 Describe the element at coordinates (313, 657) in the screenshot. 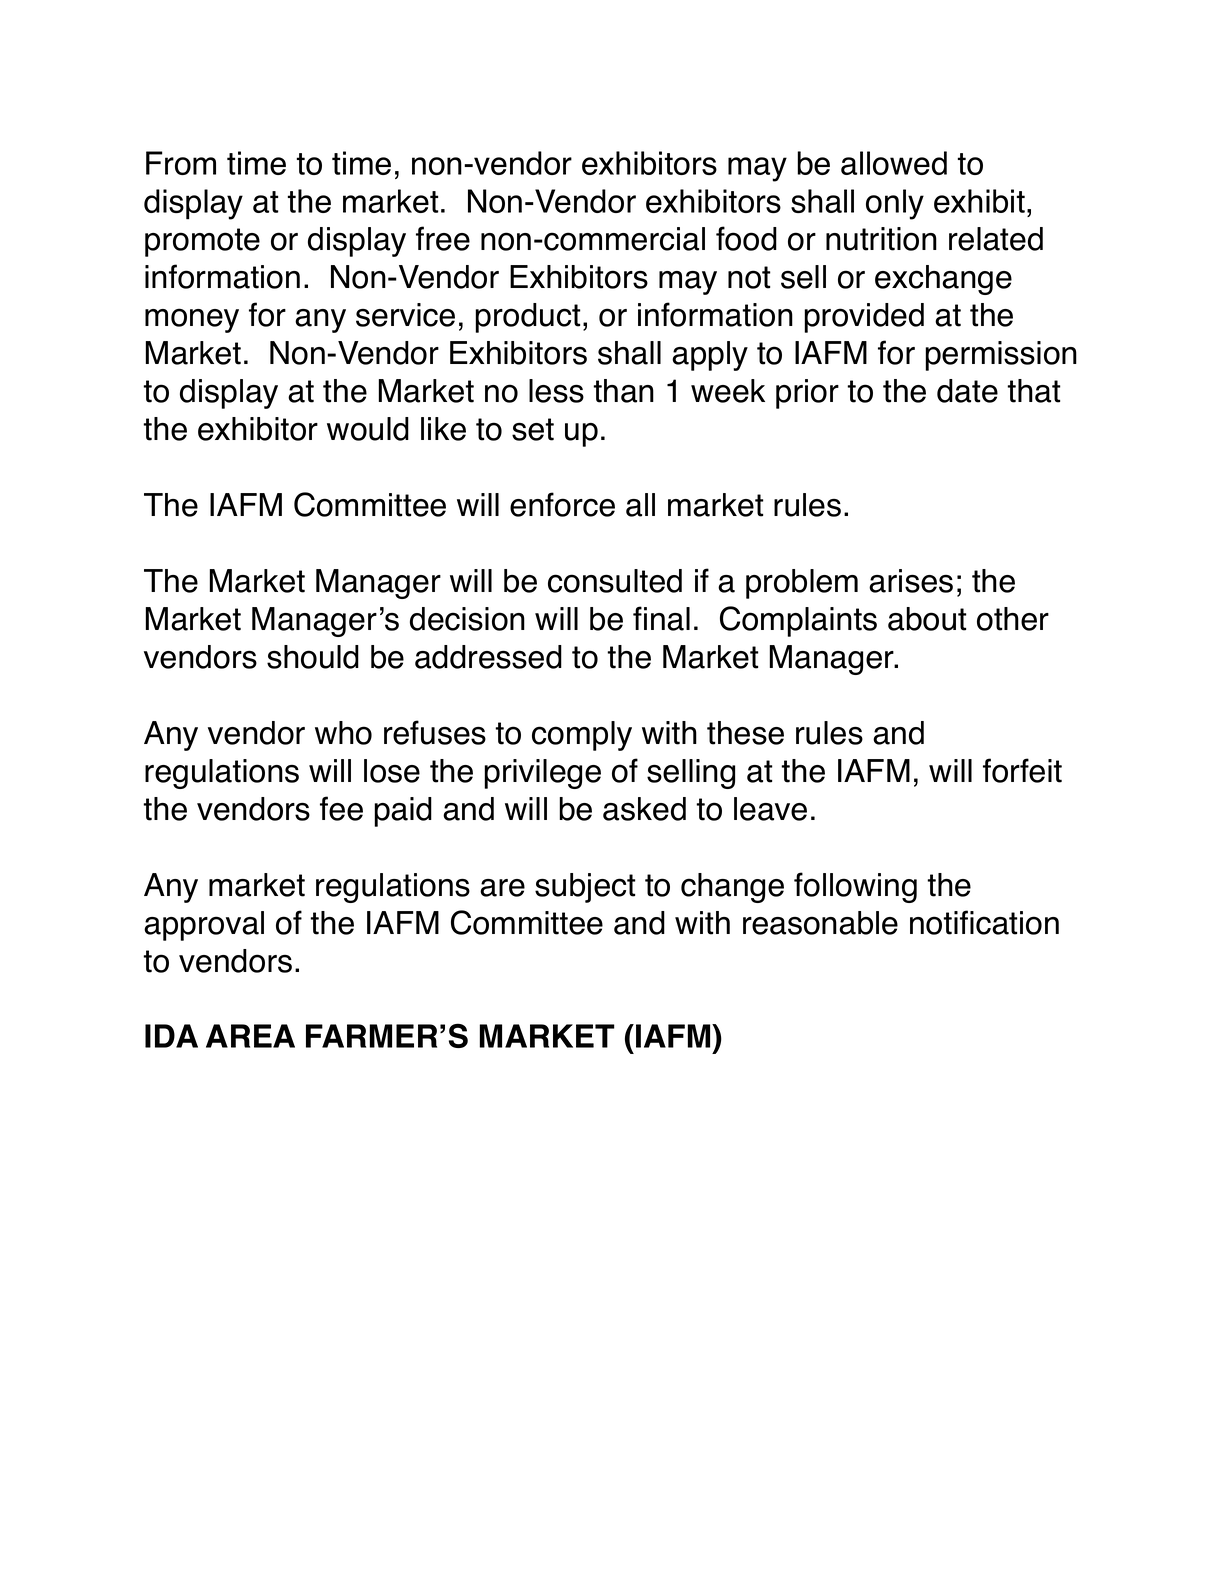

I see `should` at that location.
